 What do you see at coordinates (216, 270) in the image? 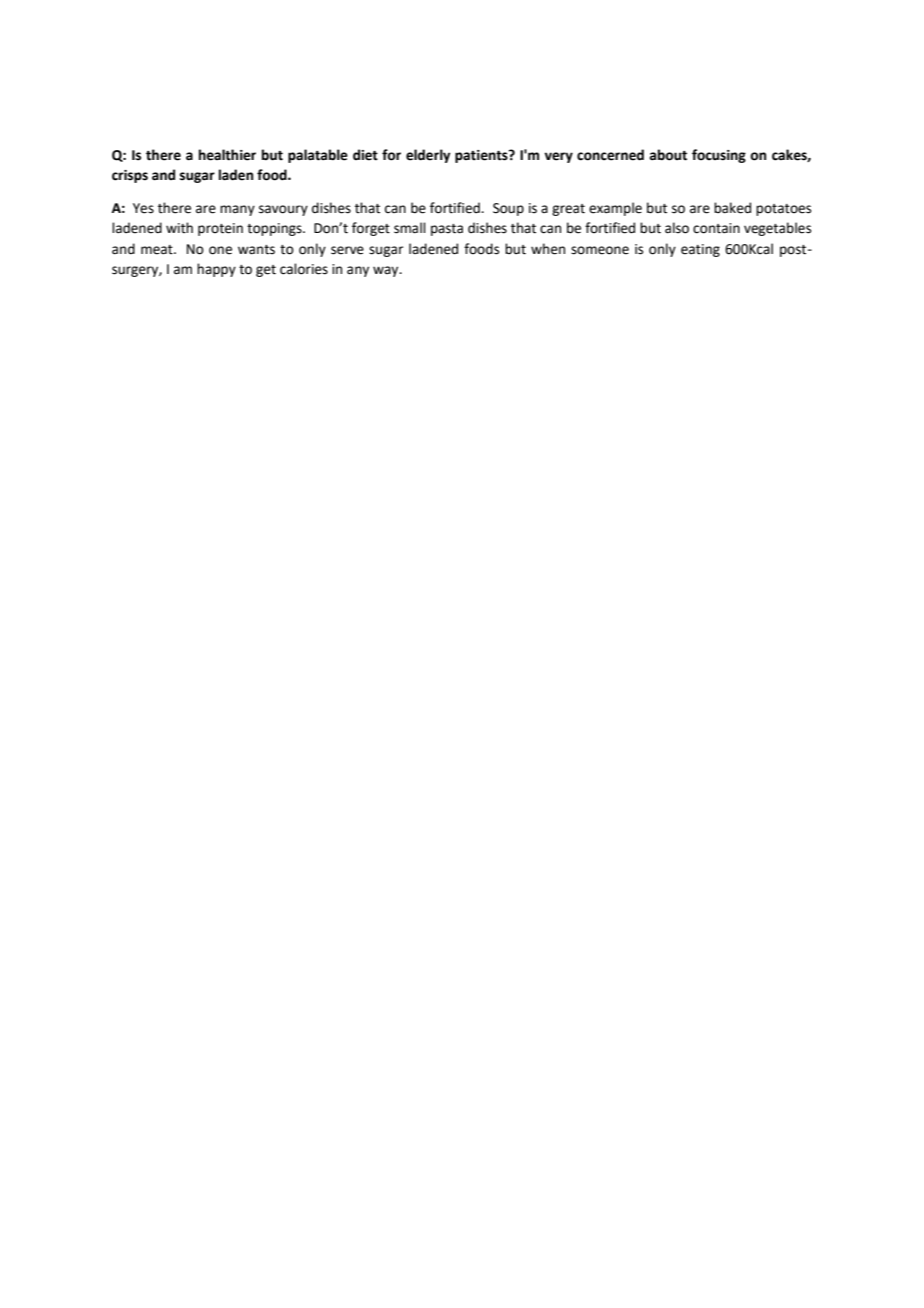
I see `happy` at bounding box center [216, 270].
